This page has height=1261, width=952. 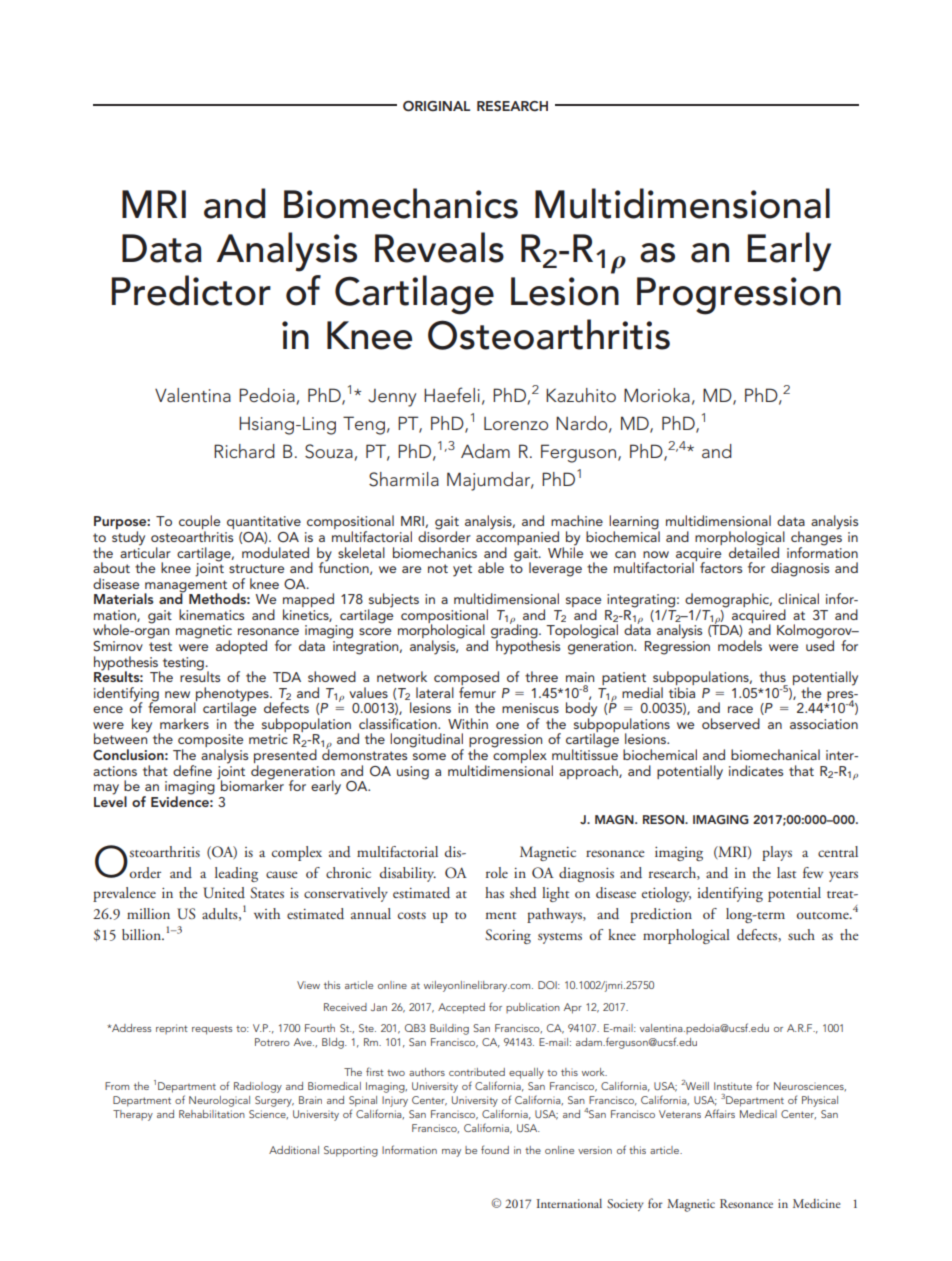 What do you see at coordinates (517, 538) in the page?
I see `accompanied` at bounding box center [517, 538].
